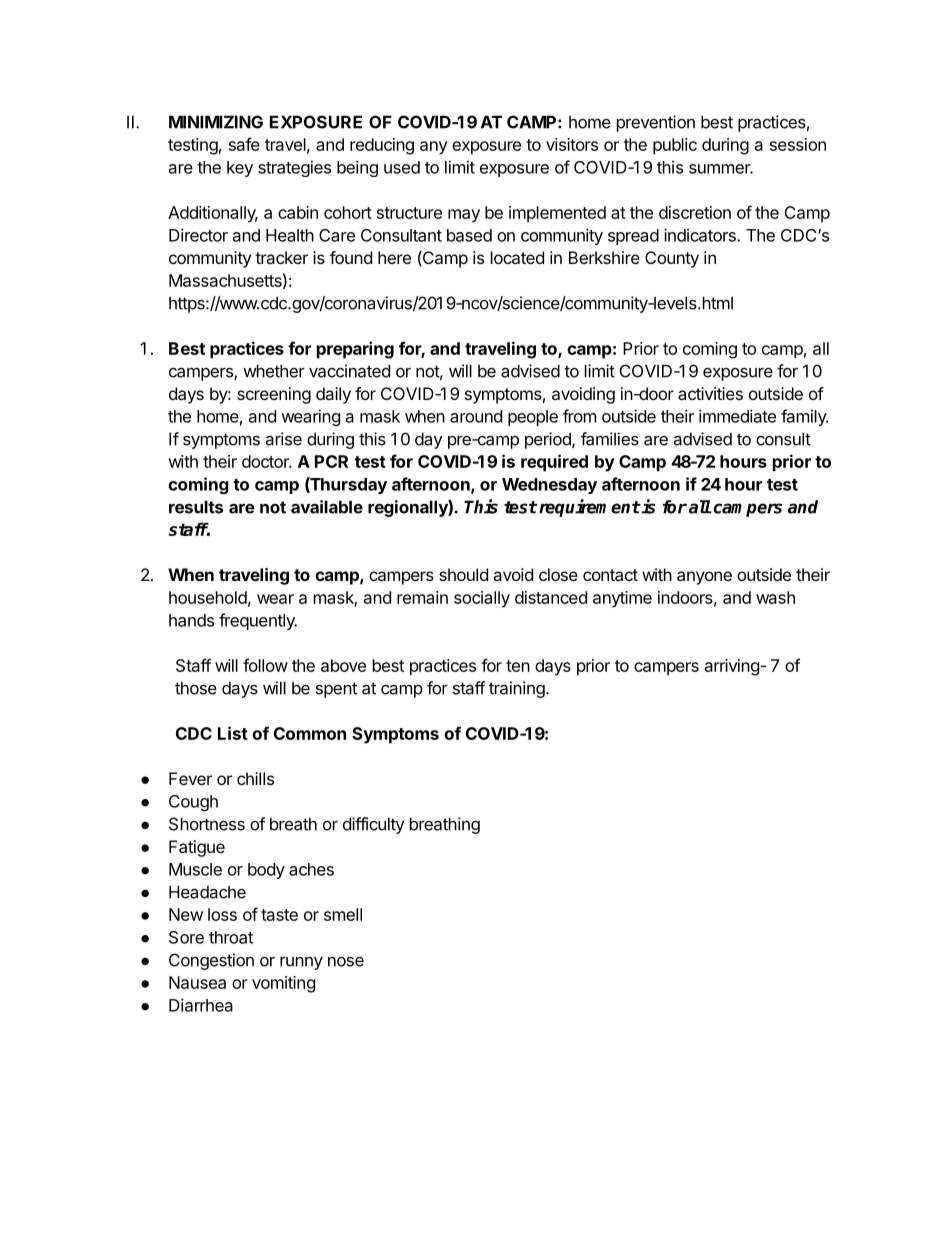 This screenshot has height=1233, width=952. Describe the element at coordinates (775, 597) in the screenshot. I see `wash` at that location.
